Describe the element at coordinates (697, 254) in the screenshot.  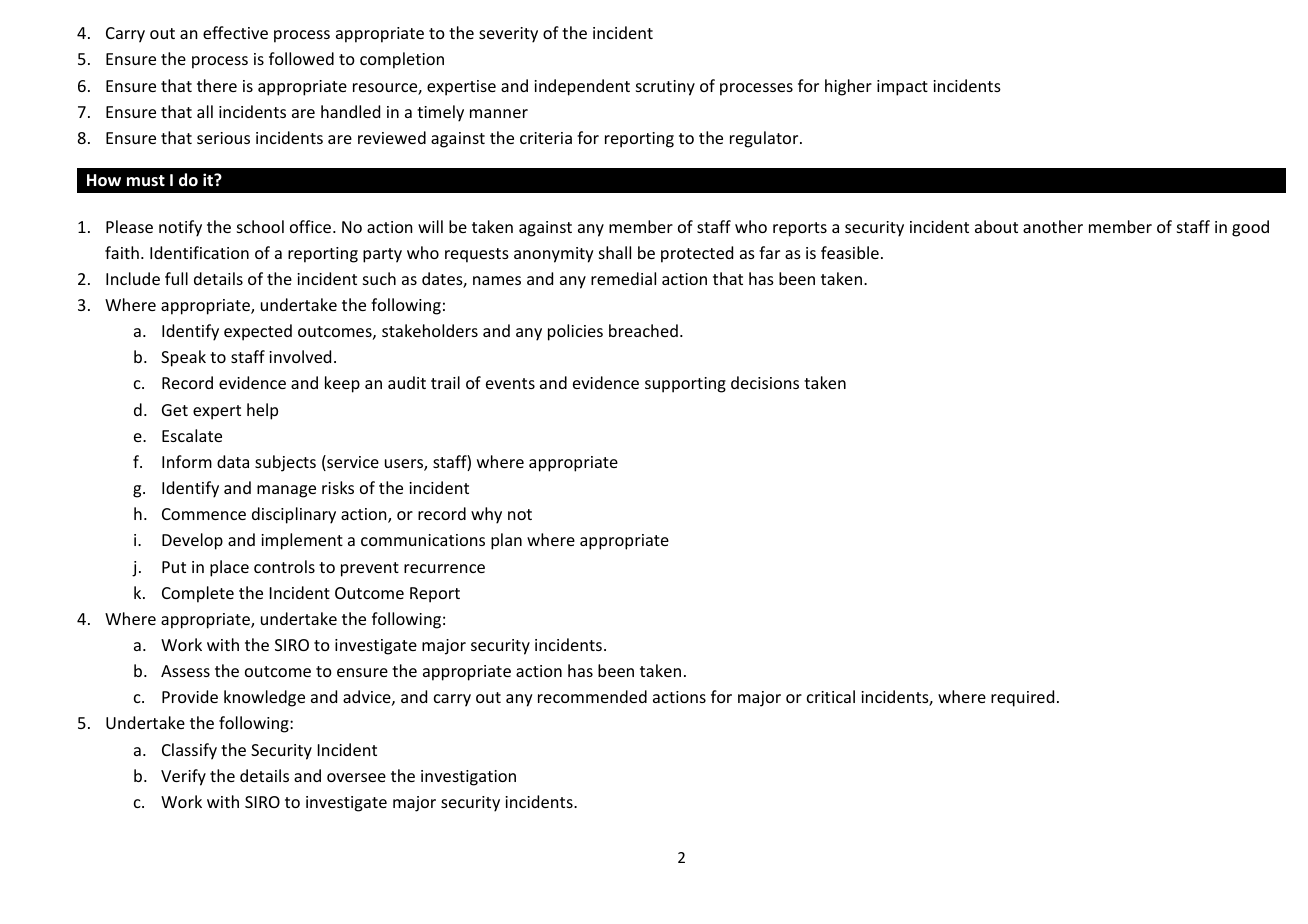
I see `protected` at that location.
